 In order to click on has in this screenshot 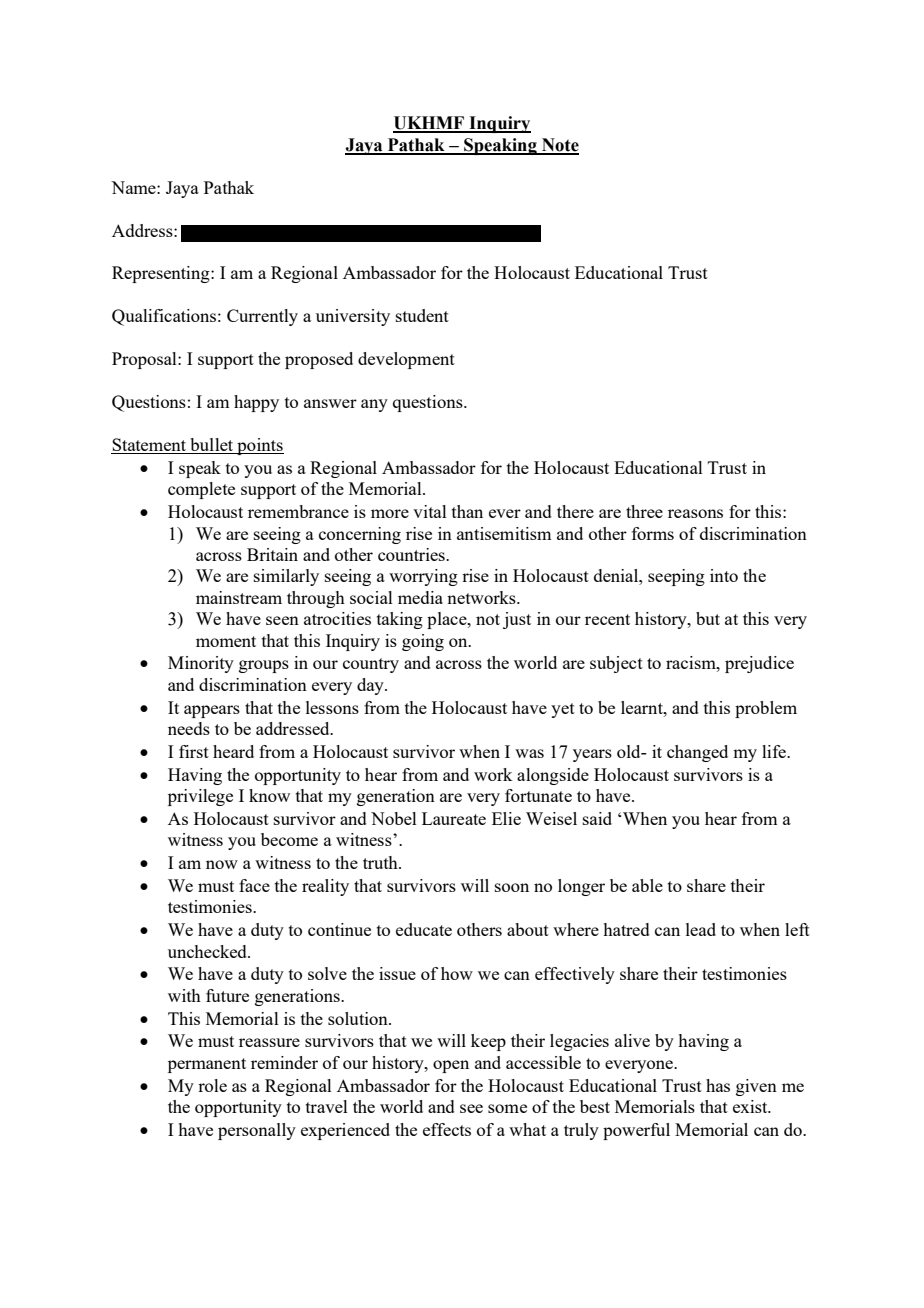, I will do `click(718, 1085)`.
